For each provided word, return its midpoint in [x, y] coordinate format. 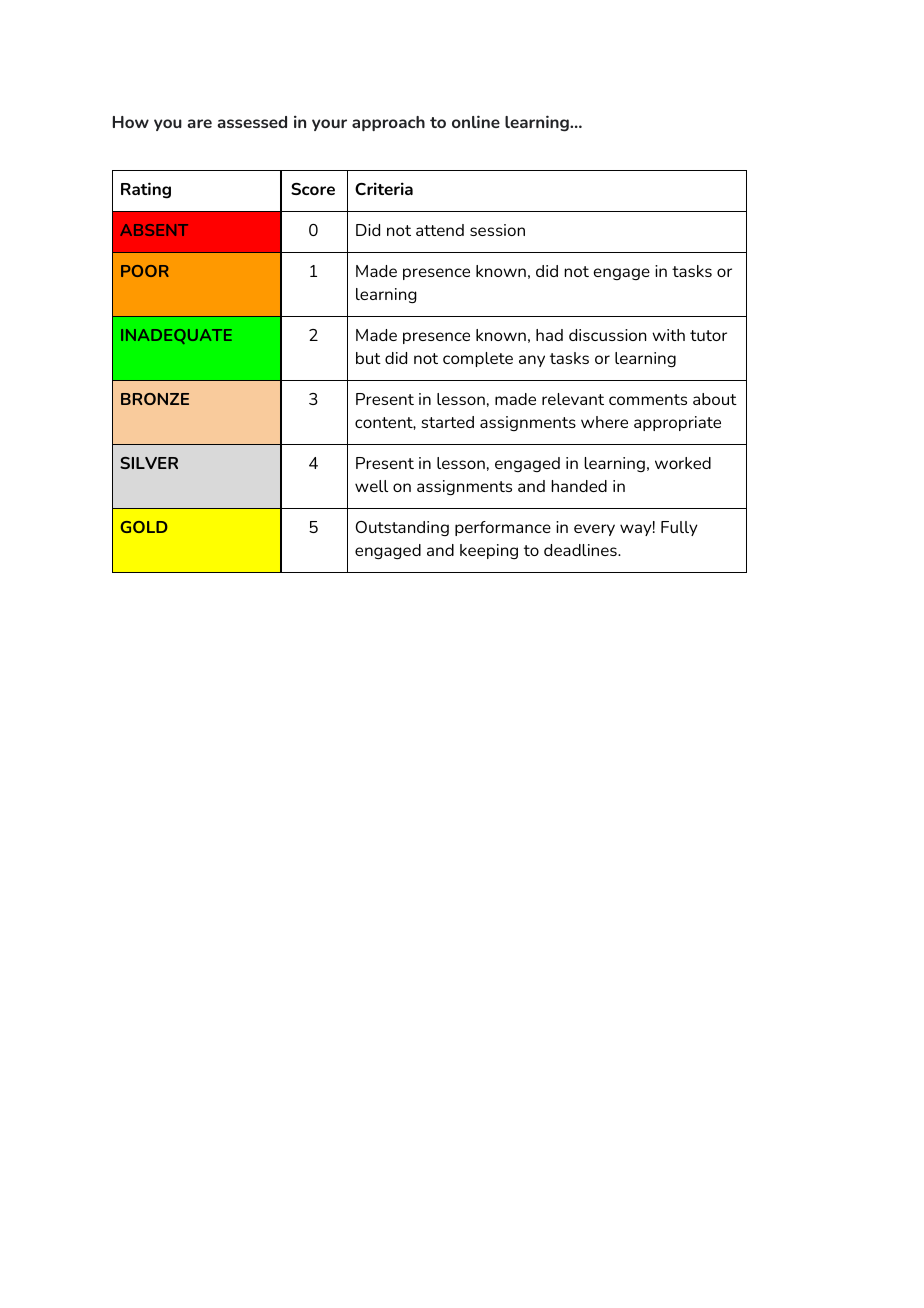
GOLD [144, 527]
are [199, 123]
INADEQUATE [176, 336]
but [368, 358]
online [476, 121]
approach [388, 123]
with [668, 335]
